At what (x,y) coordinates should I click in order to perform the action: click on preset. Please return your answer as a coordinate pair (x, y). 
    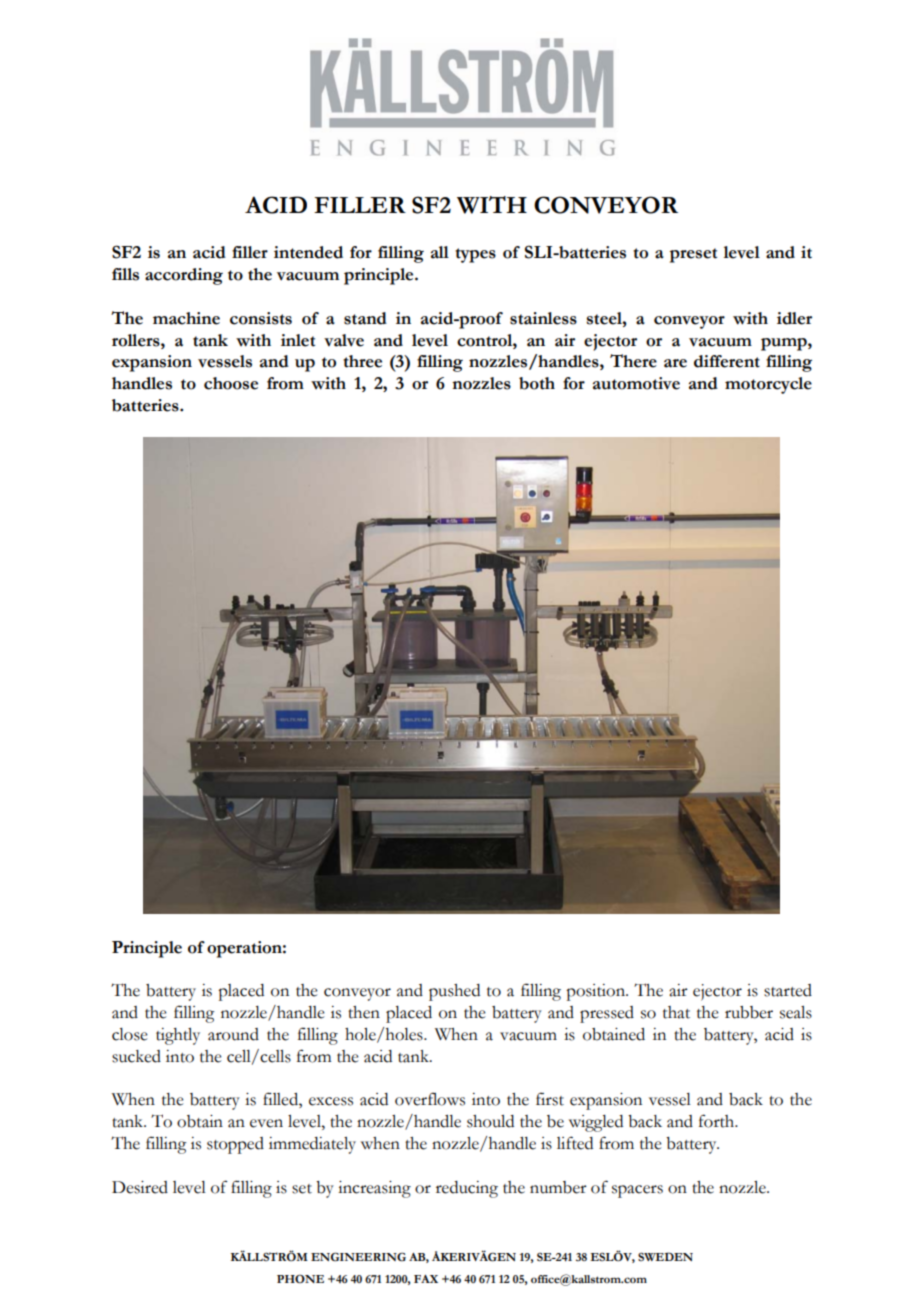
    Looking at the image, I should click on (693, 255).
